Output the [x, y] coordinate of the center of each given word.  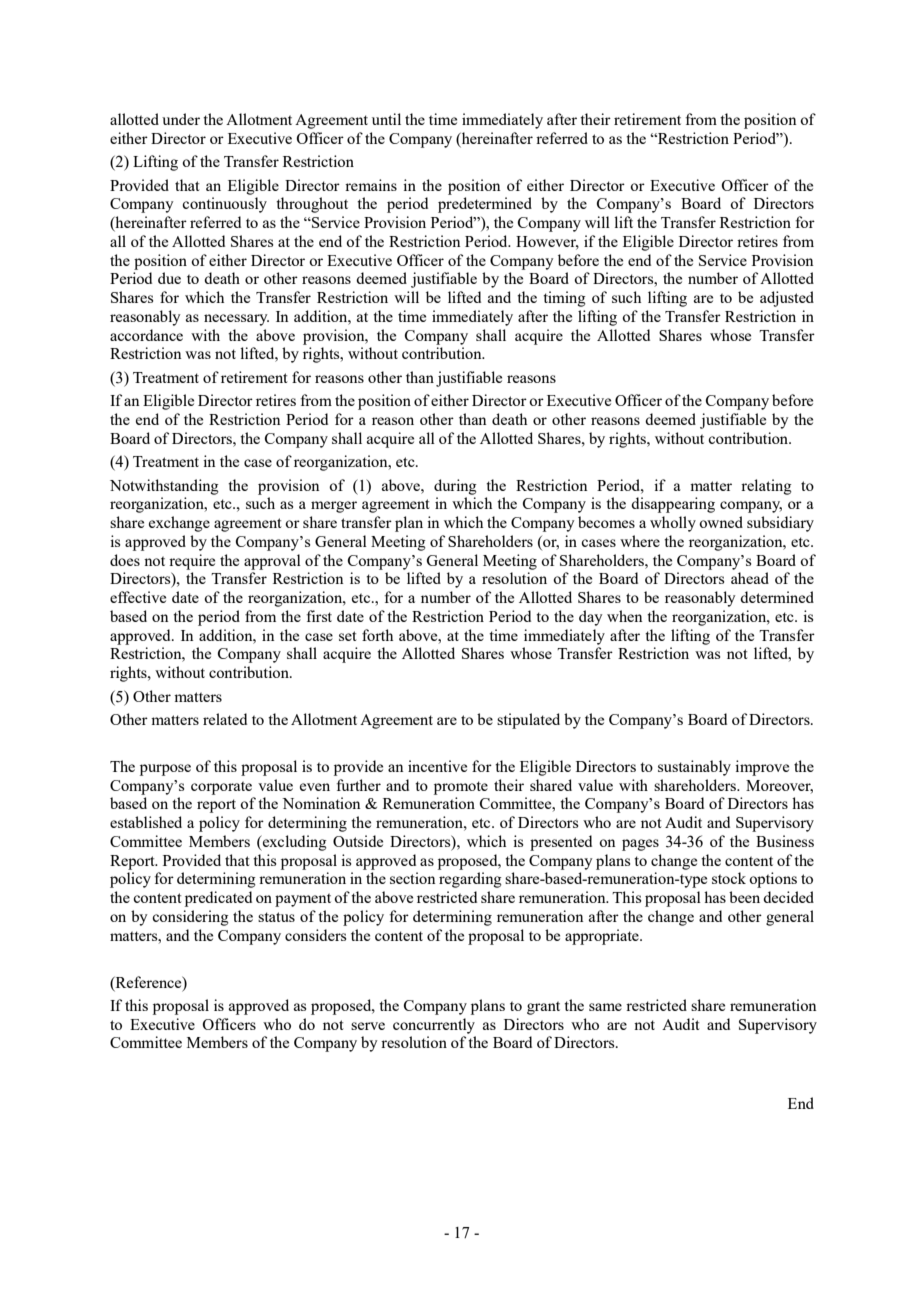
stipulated [528, 721]
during [455, 487]
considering [190, 918]
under [181, 119]
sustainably [694, 768]
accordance [146, 335]
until [386, 119]
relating [766, 487]
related [225, 719]
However [547, 243]
